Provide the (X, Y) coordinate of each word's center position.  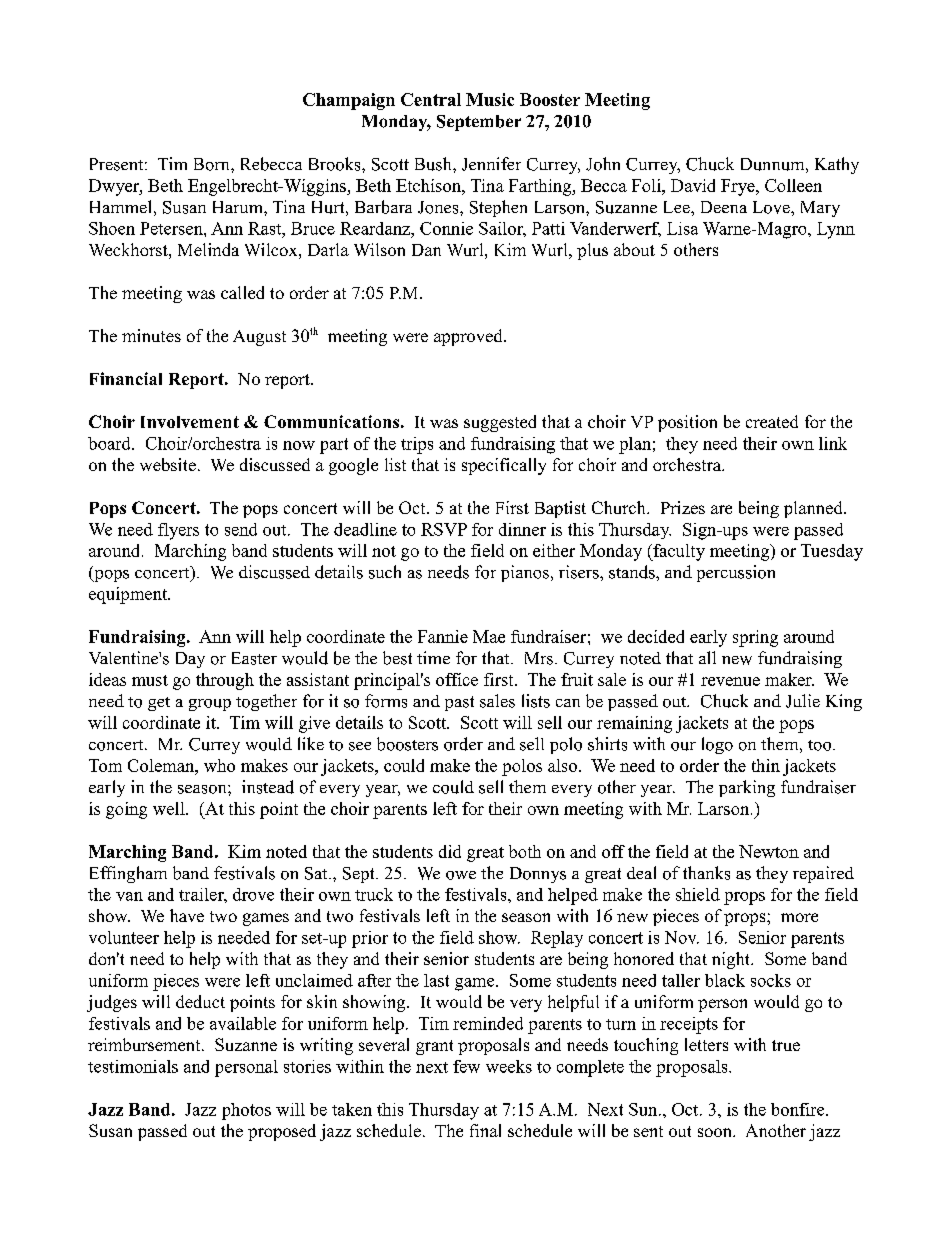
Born (213, 164)
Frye (739, 187)
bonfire (799, 1109)
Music (490, 99)
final (485, 1130)
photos (246, 1111)
